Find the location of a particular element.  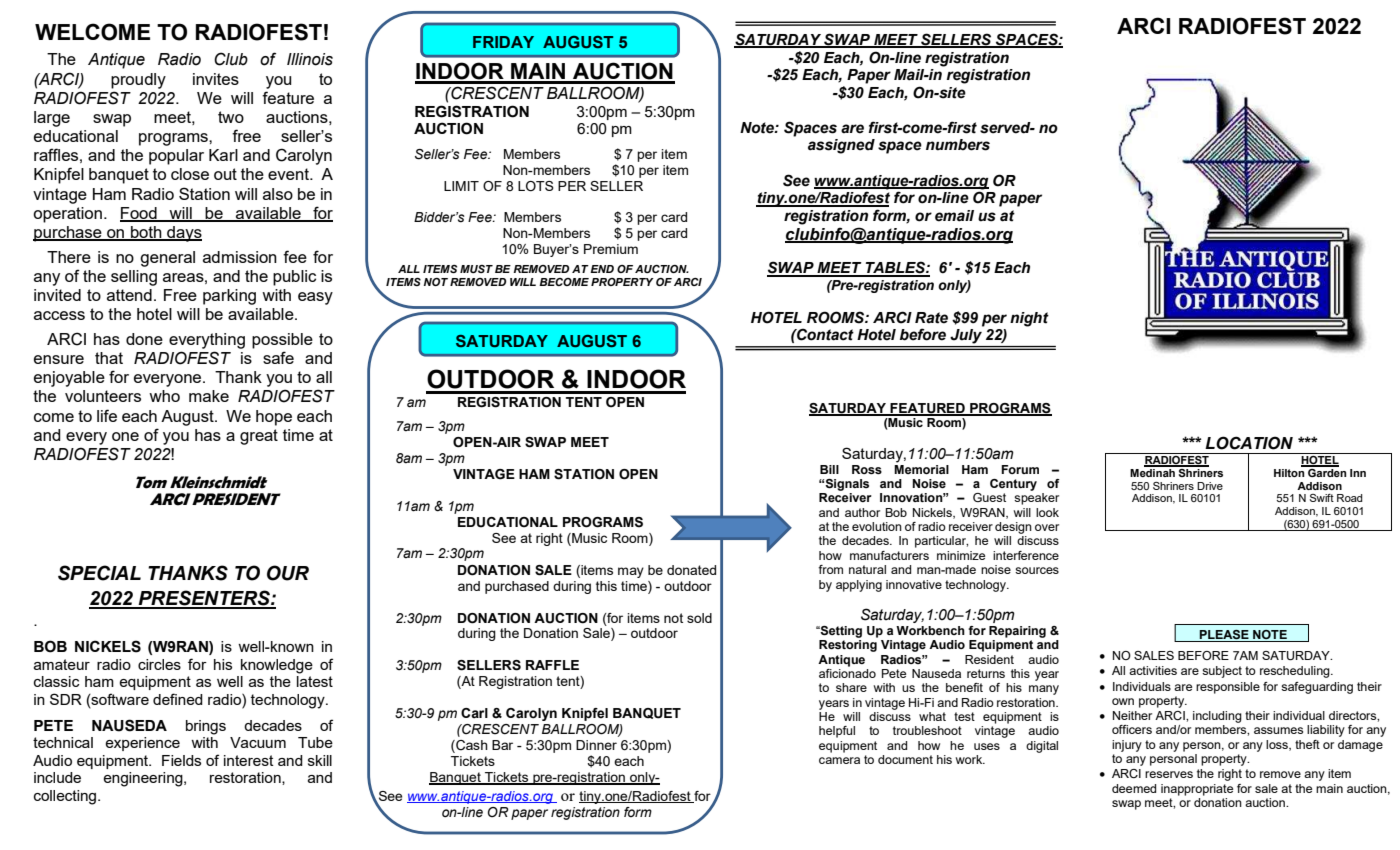

reserves is located at coordinates (1169, 774).
